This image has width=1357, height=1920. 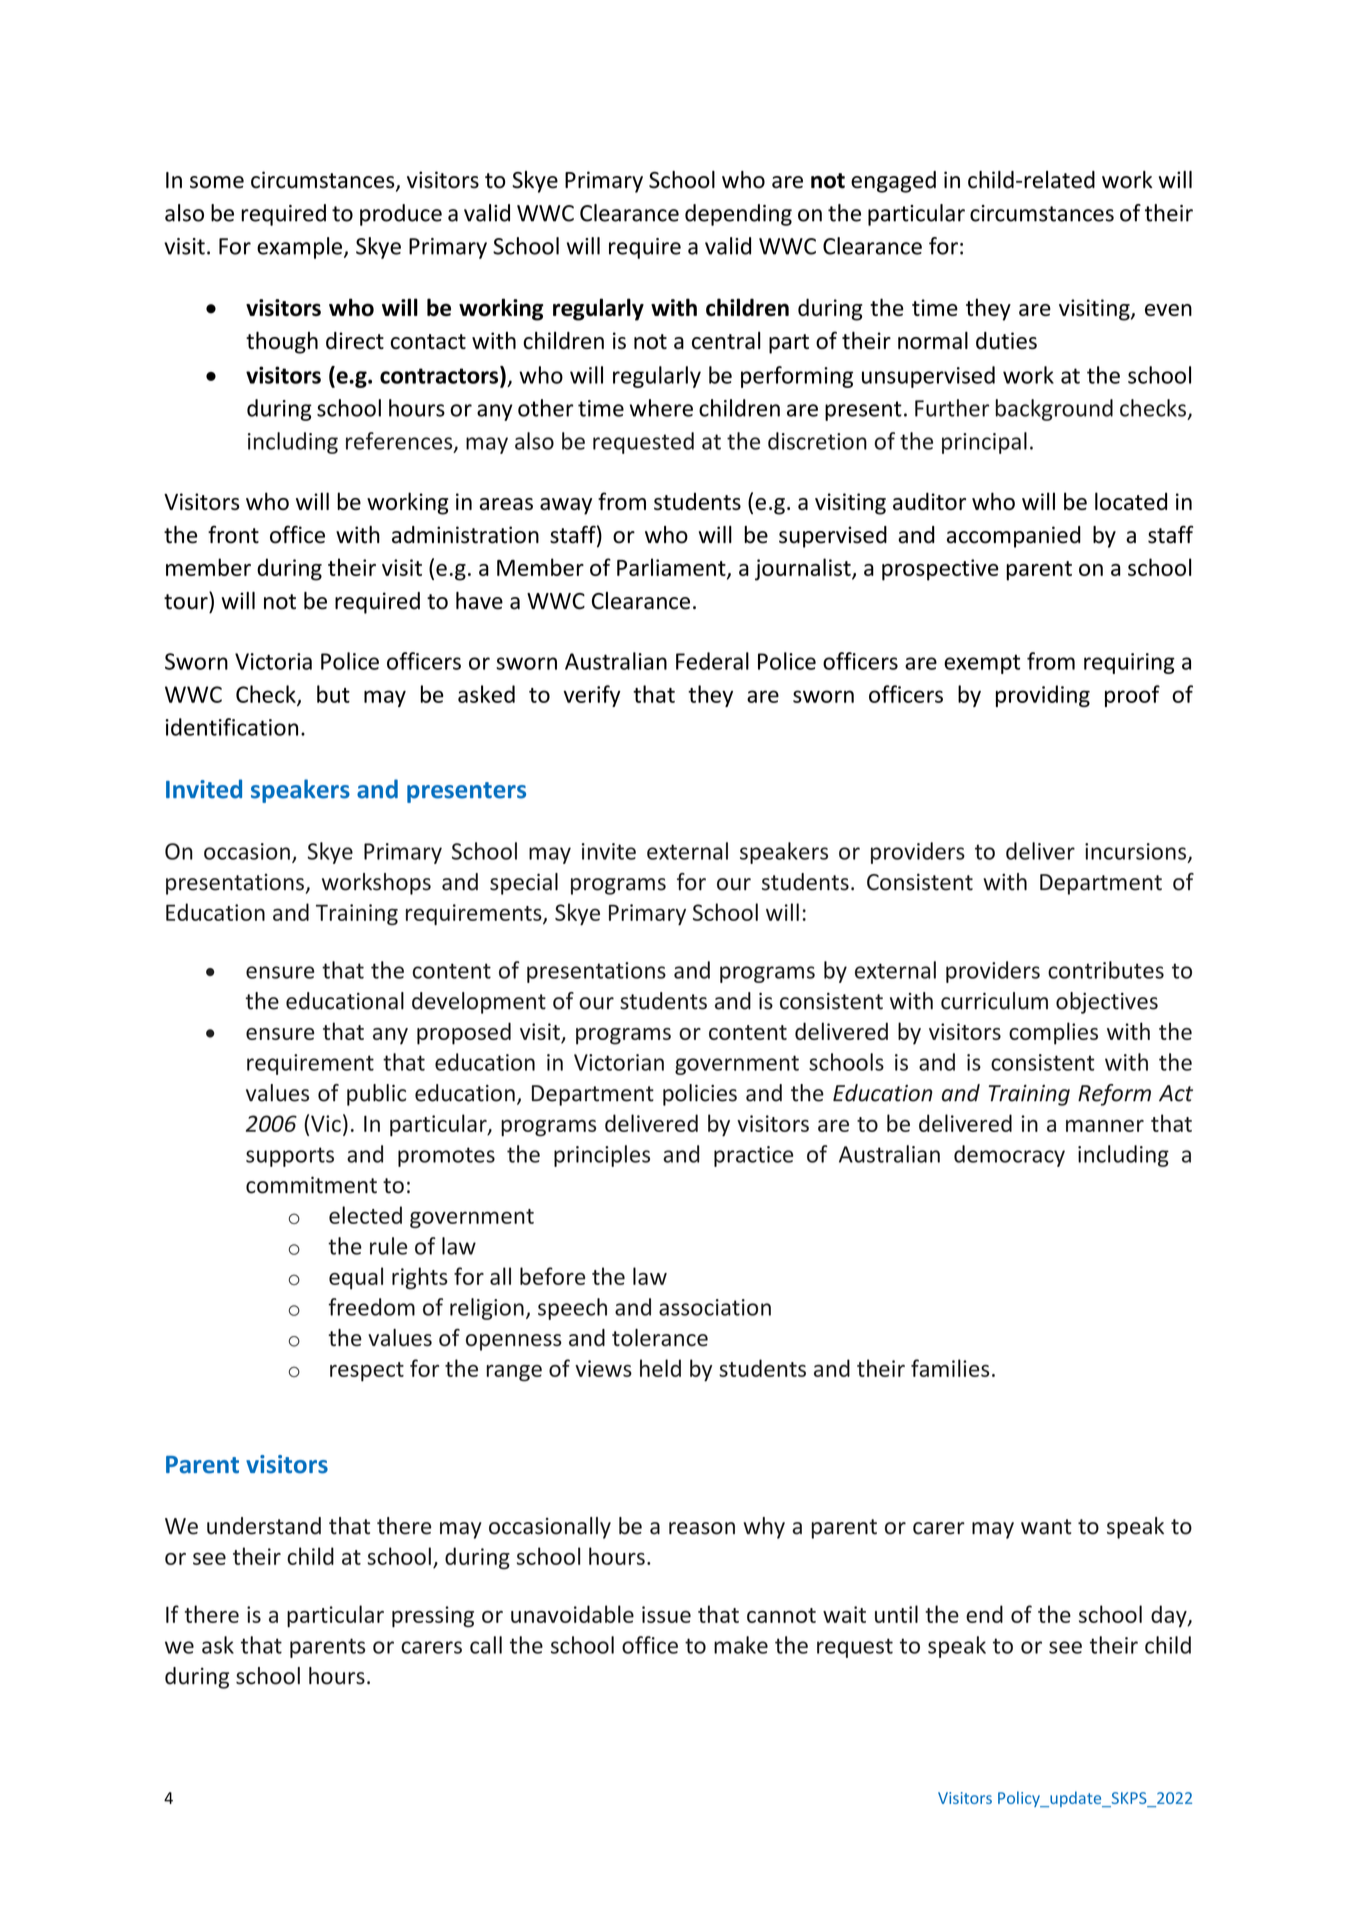 What do you see at coordinates (1043, 696) in the image?
I see `providing` at bounding box center [1043, 696].
